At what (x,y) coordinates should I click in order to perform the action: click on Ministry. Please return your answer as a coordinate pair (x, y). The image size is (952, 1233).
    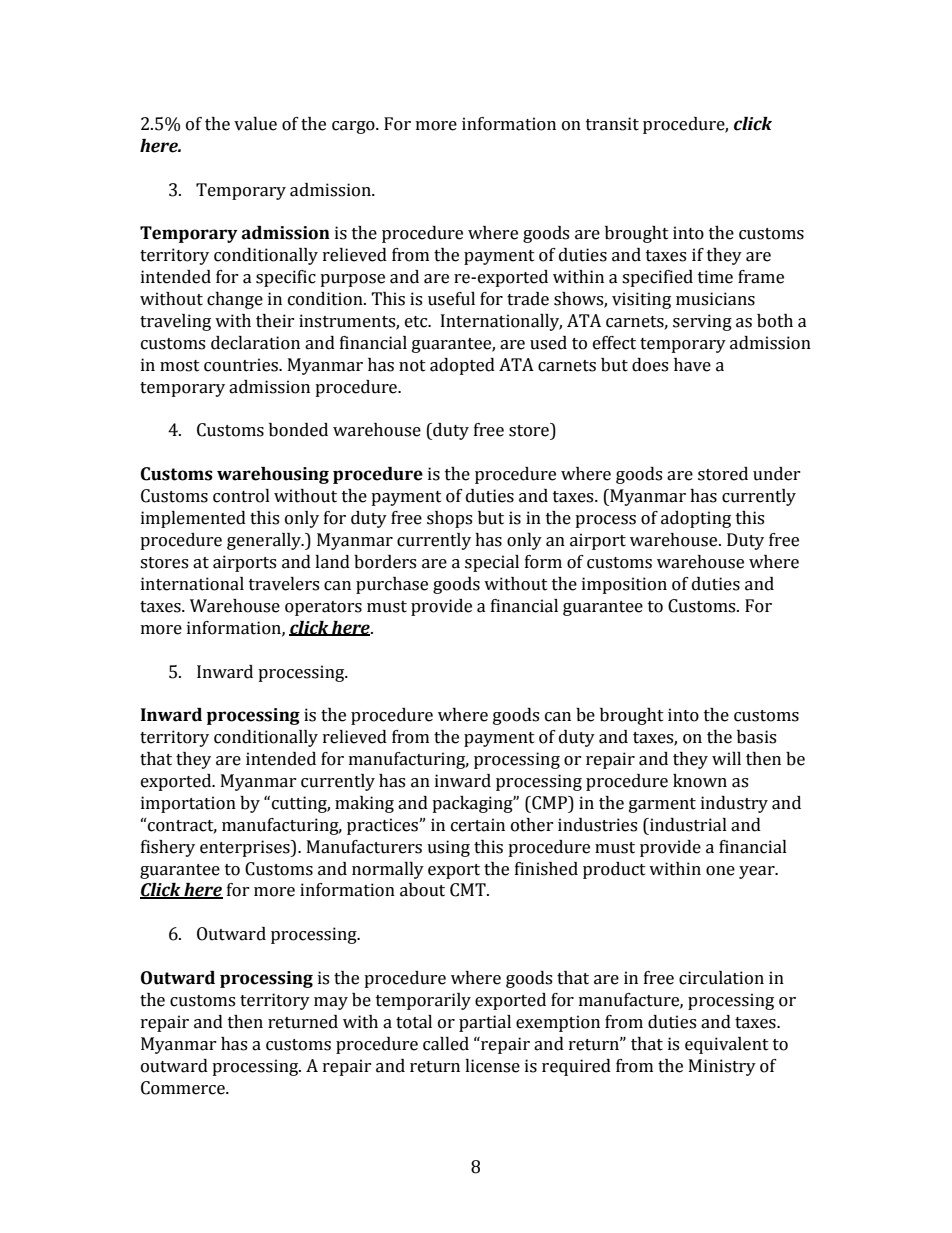
    Looking at the image, I should click on (722, 1067).
